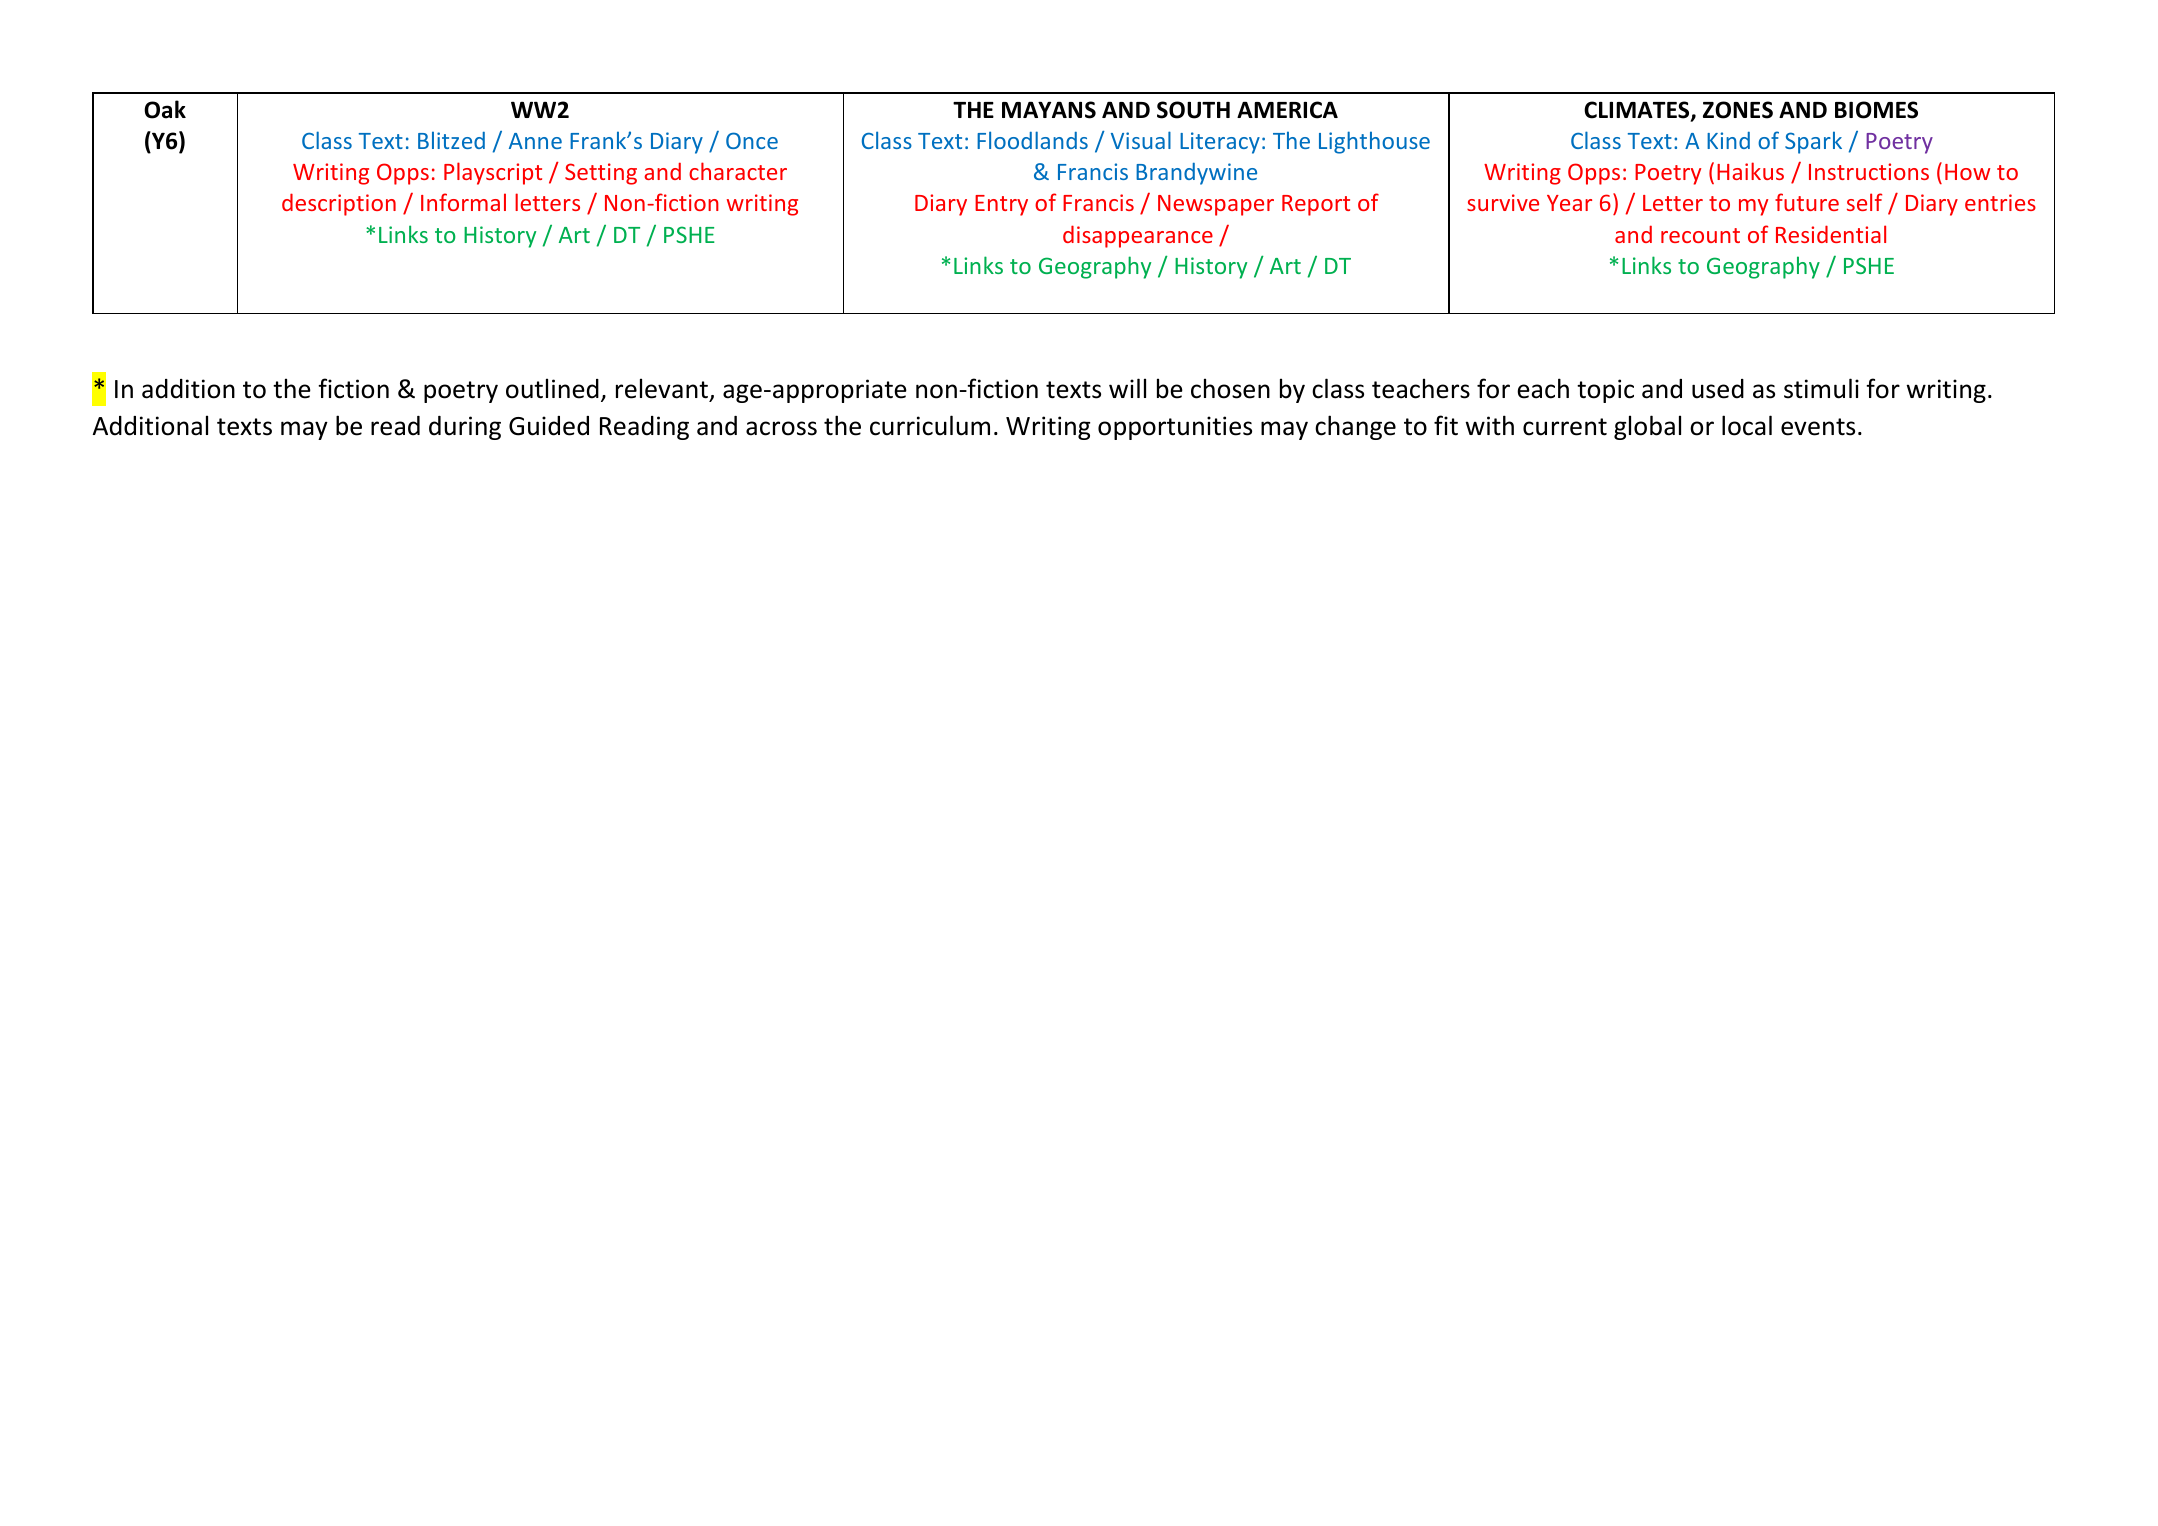  Describe the element at coordinates (1175, 428) in the screenshot. I see `opportunities` at that location.
